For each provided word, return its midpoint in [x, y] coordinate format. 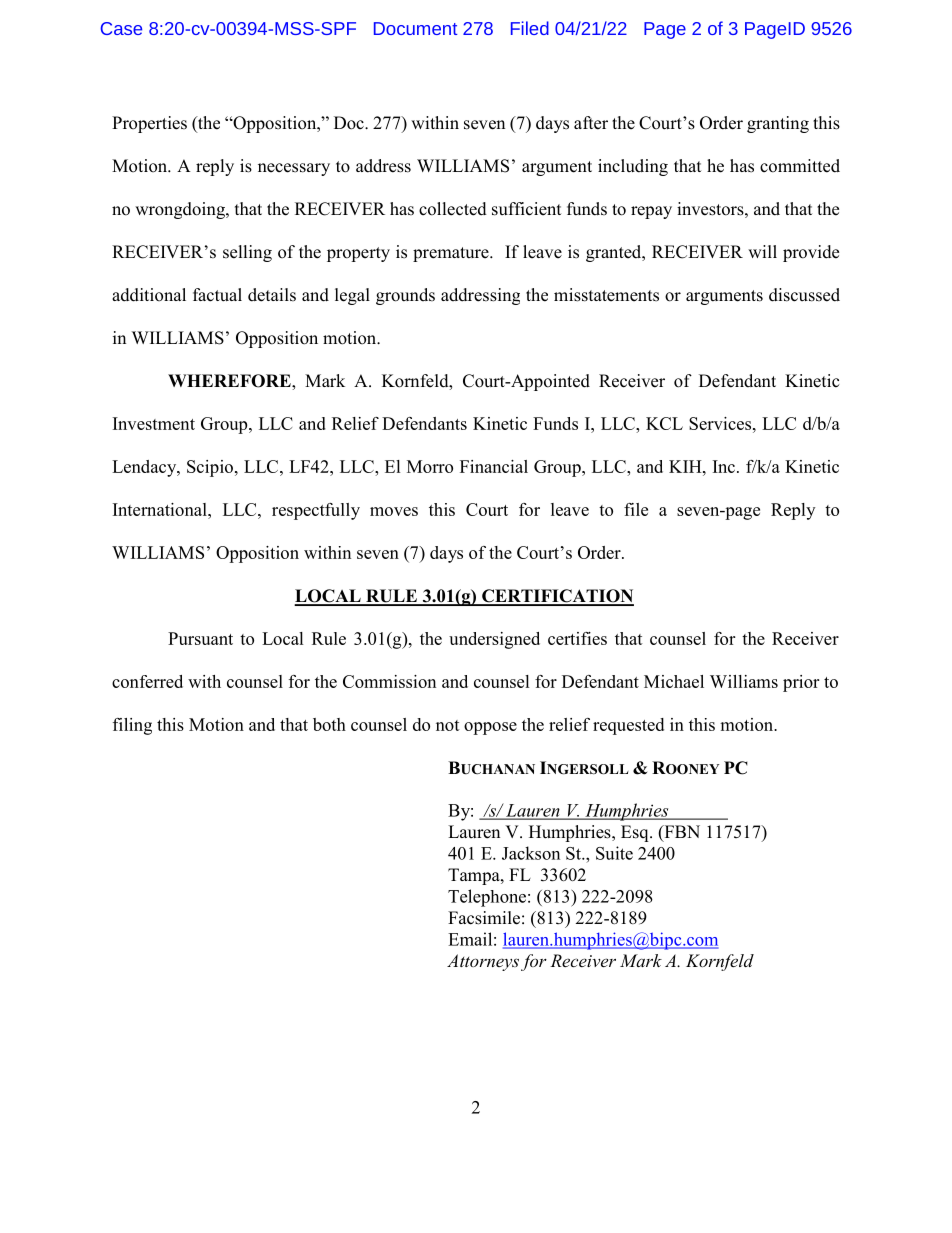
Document [415, 28]
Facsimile [484, 918]
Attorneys [483, 962]
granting [778, 124]
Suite [614, 853]
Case [121, 28]
